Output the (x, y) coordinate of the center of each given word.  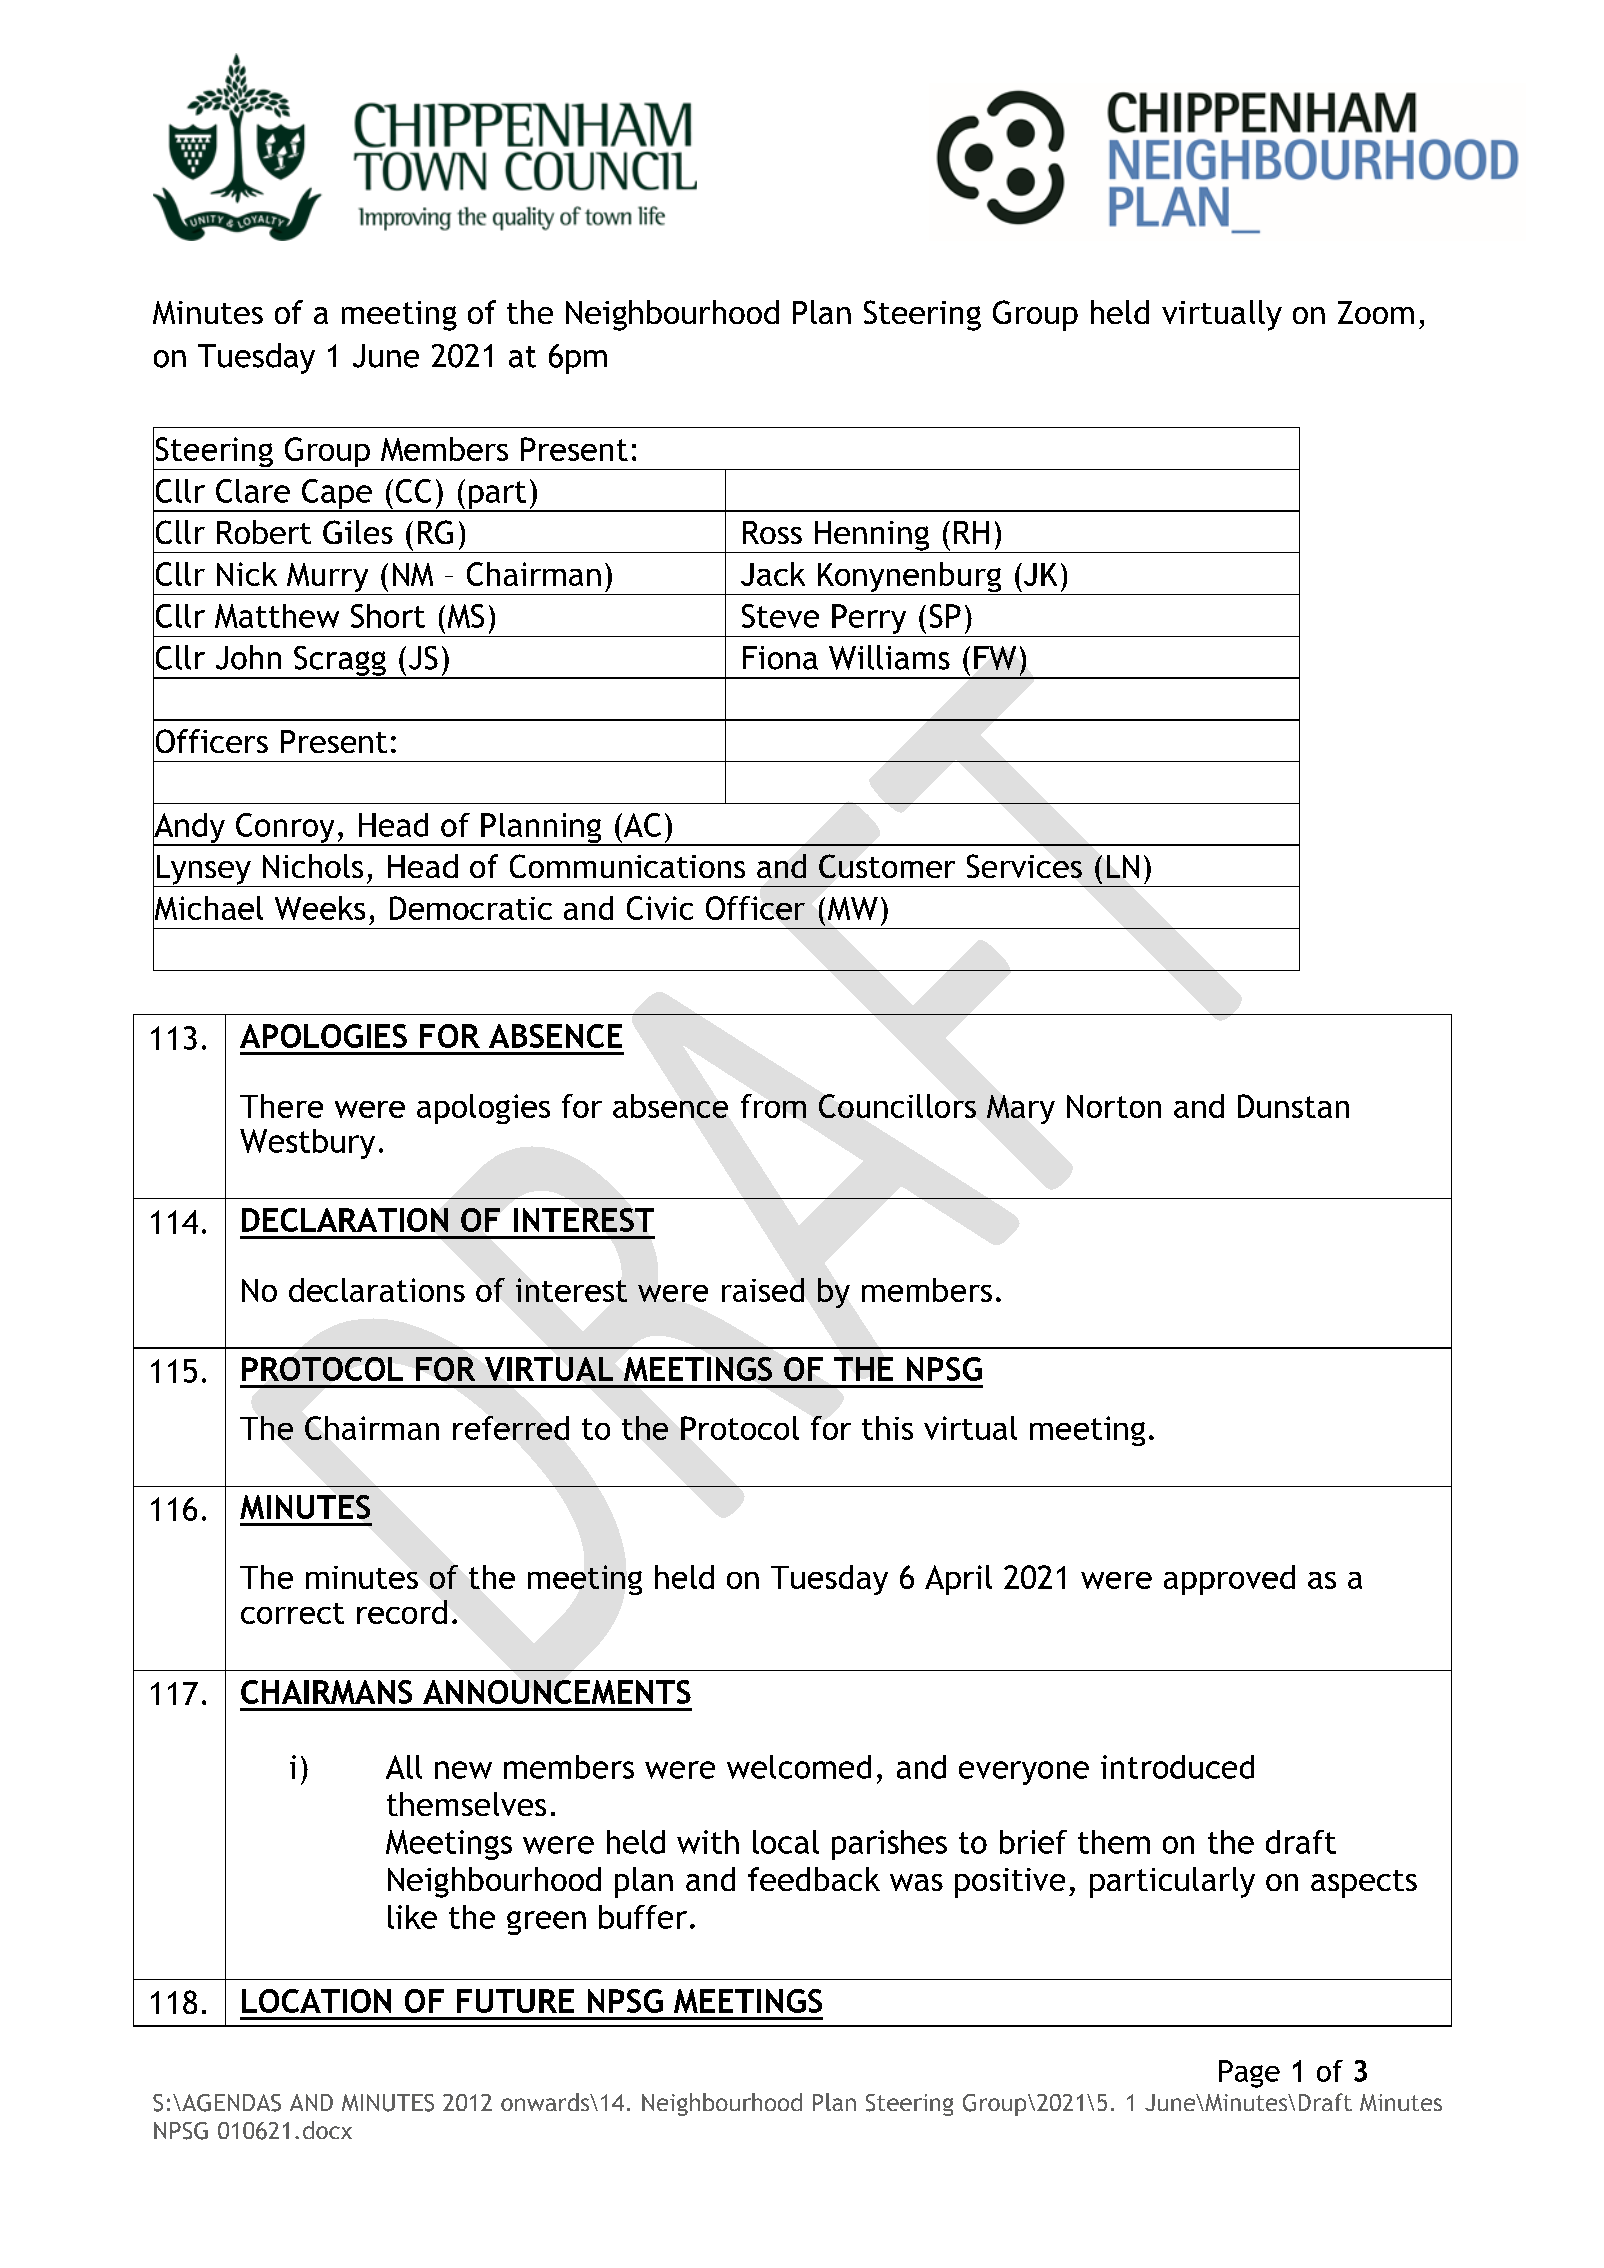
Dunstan (1293, 1106)
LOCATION (316, 2001)
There (281, 1106)
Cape (337, 495)
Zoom (1376, 312)
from (773, 1106)
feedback (814, 1879)
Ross (772, 532)
